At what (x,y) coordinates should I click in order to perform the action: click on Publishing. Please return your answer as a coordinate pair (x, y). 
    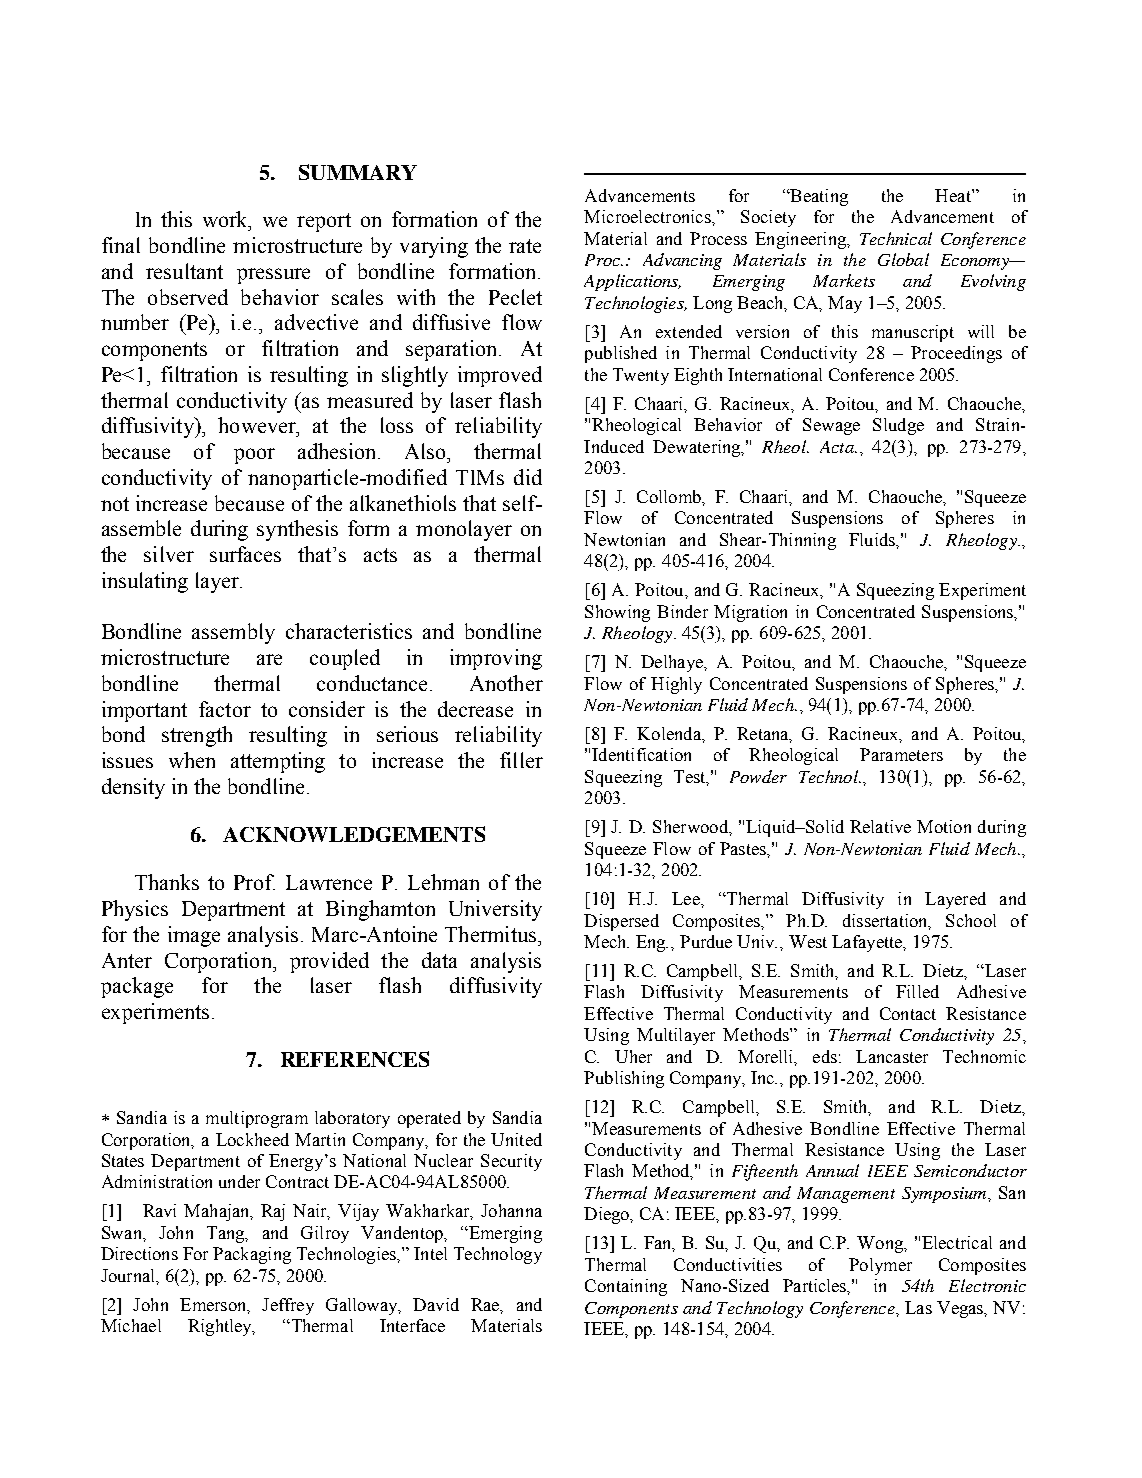
    Looking at the image, I should click on (624, 1079).
